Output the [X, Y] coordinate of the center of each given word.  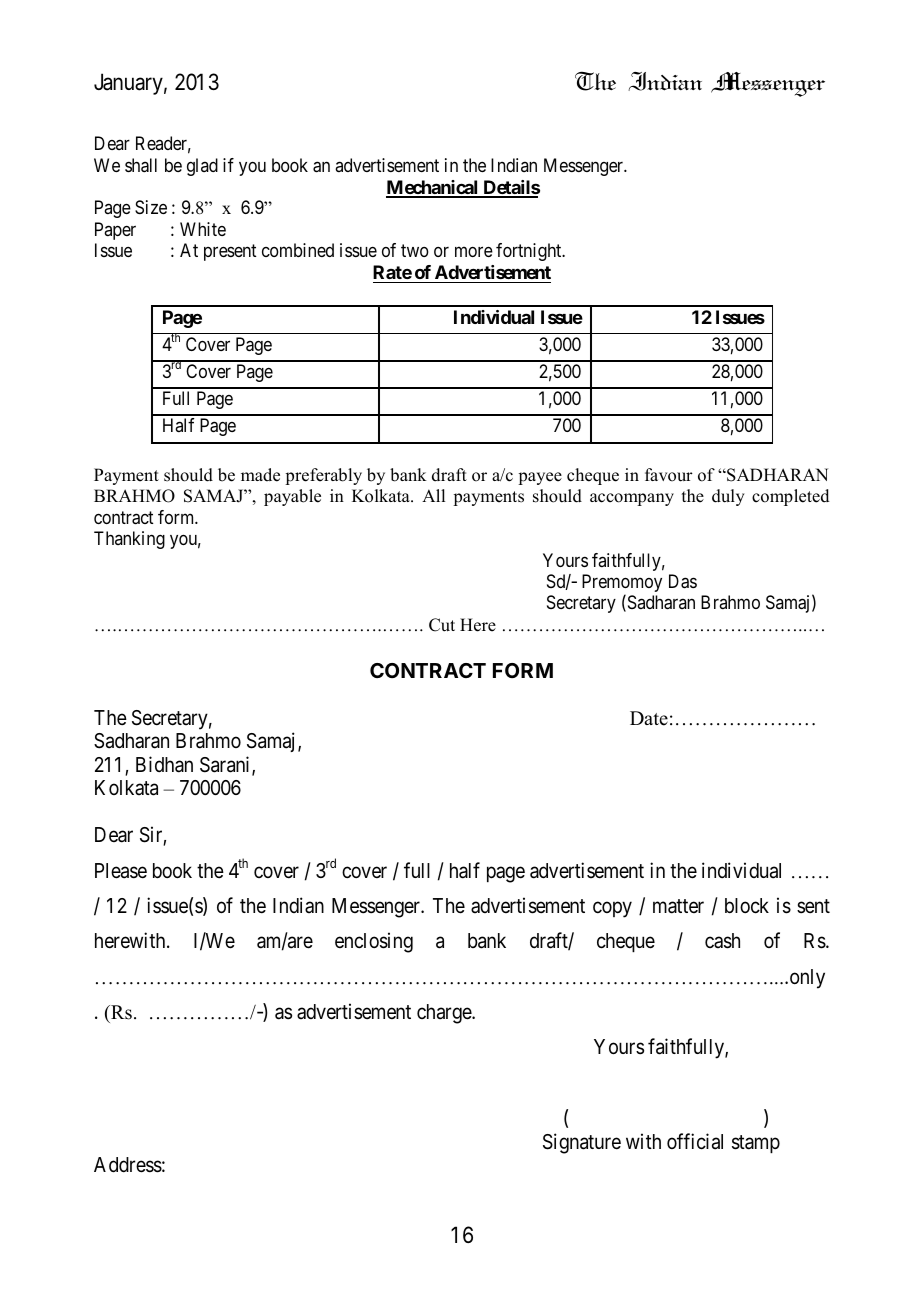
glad [202, 167]
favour [669, 475]
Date [649, 718]
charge [445, 1014]
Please [121, 871]
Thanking [129, 540]
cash [722, 941]
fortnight [530, 252]
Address [128, 1165]
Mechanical [433, 188]
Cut [442, 625]
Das [683, 581]
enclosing [374, 942]
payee [540, 478]
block [747, 906]
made [260, 475]
